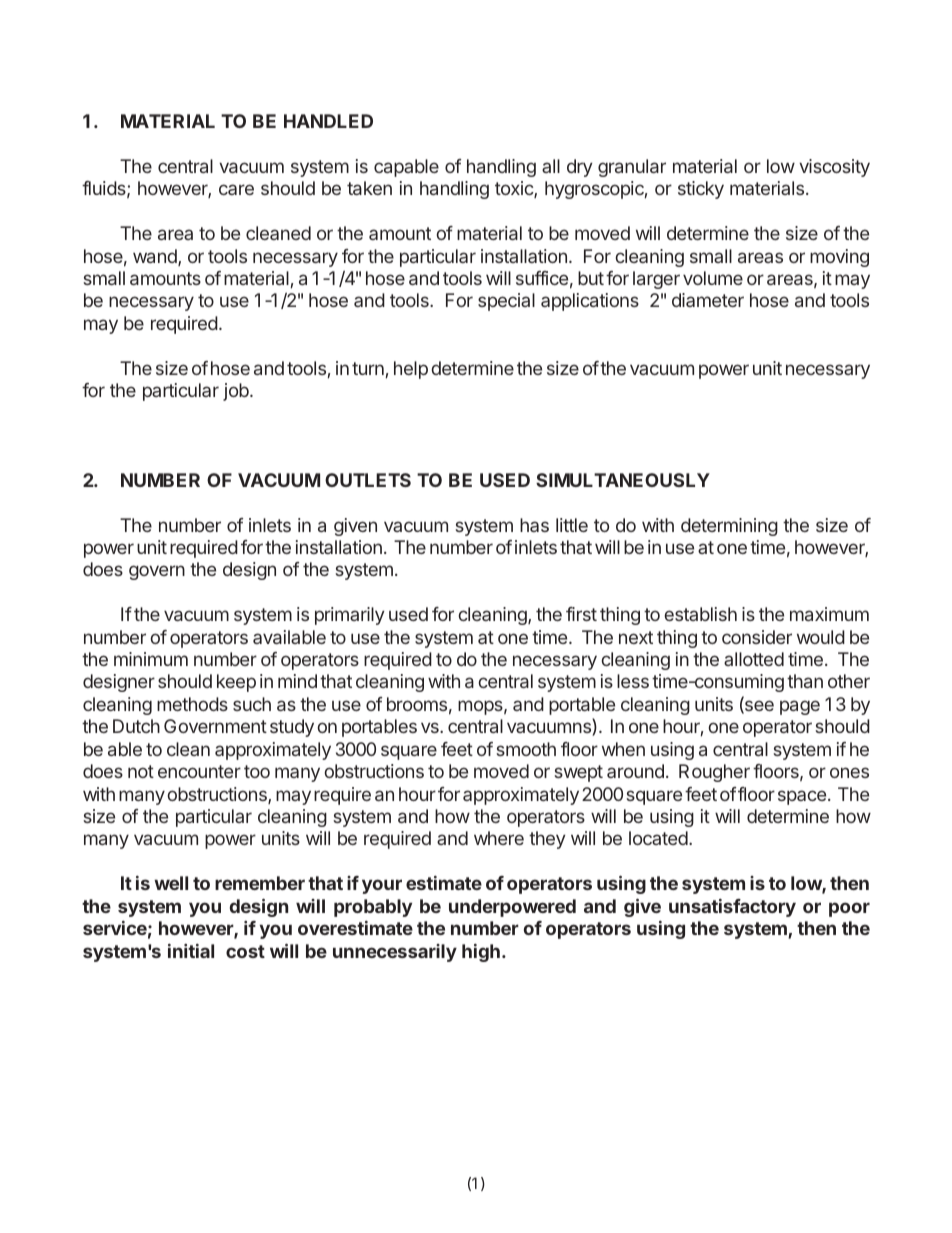 The width and height of the image is (952, 1233). What do you see at coordinates (729, 527) in the image?
I see `determining` at bounding box center [729, 527].
